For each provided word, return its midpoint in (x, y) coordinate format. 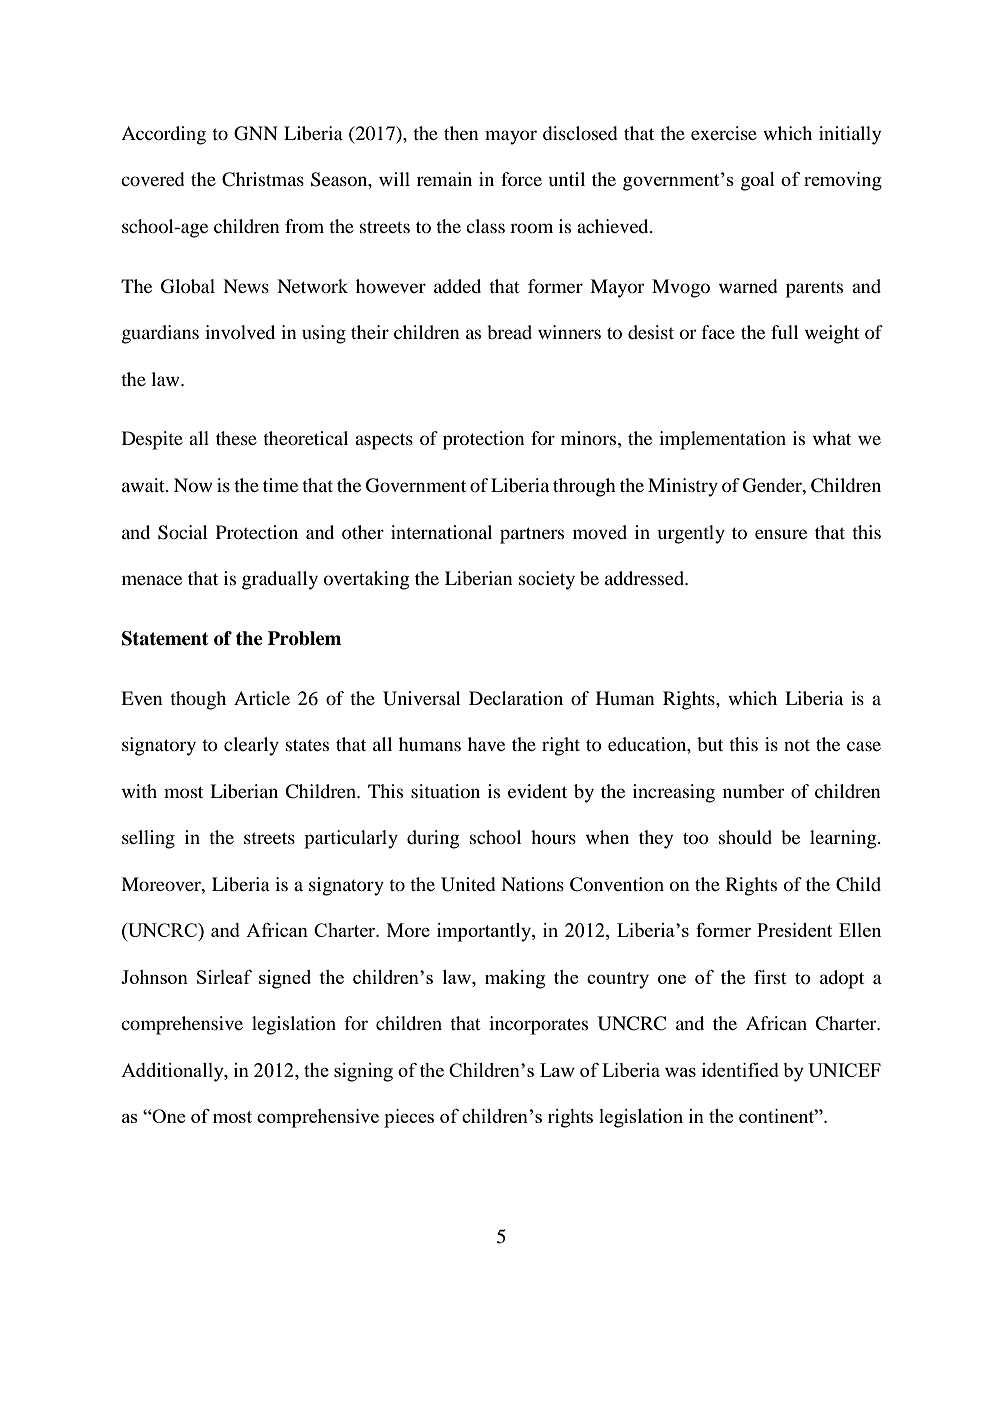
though (198, 700)
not (797, 745)
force (521, 179)
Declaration (516, 698)
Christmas (263, 179)
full (785, 332)
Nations (532, 884)
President (794, 930)
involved (240, 332)
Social (183, 532)
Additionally (173, 1072)
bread (509, 332)
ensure (781, 534)
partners (532, 535)
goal (758, 181)
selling (148, 839)
